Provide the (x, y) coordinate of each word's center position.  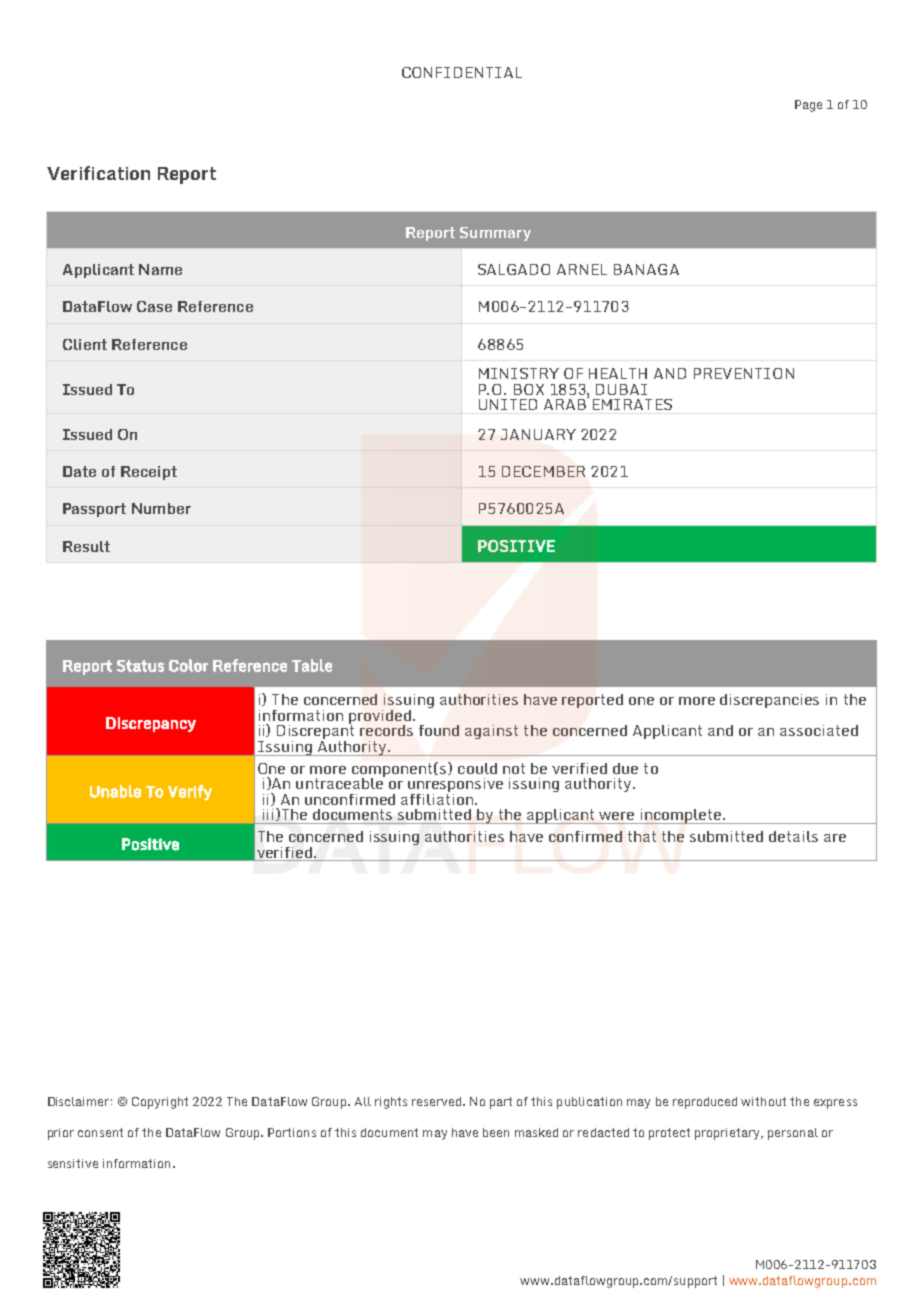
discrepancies (769, 701)
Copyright (160, 1103)
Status (140, 666)
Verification (98, 173)
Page (808, 106)
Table (312, 665)
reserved (436, 1101)
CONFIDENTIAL (462, 72)
